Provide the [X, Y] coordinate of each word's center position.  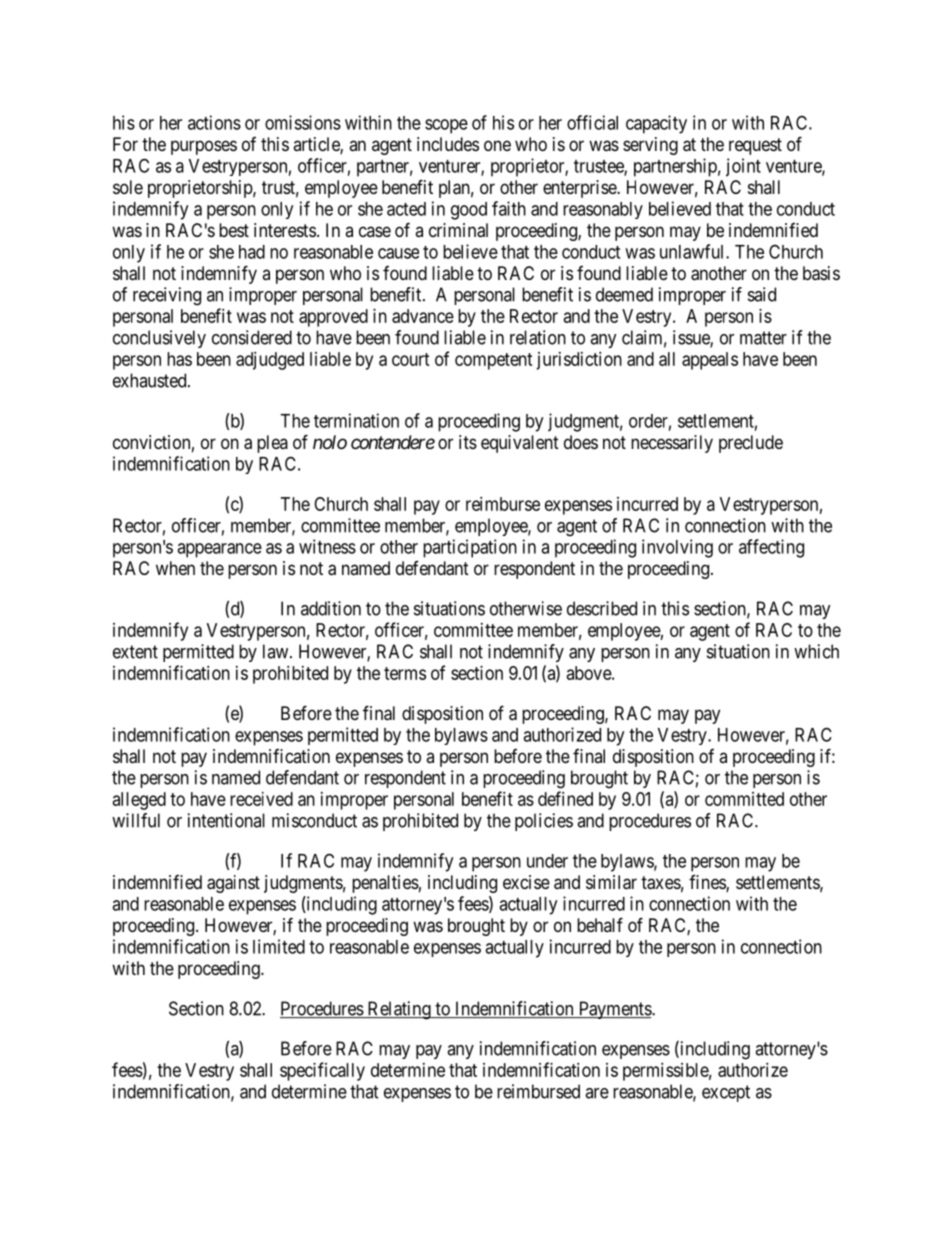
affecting [771, 548]
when [175, 568]
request [755, 146]
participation [470, 548]
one [497, 145]
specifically [322, 1071]
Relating [399, 1010]
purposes [204, 147]
